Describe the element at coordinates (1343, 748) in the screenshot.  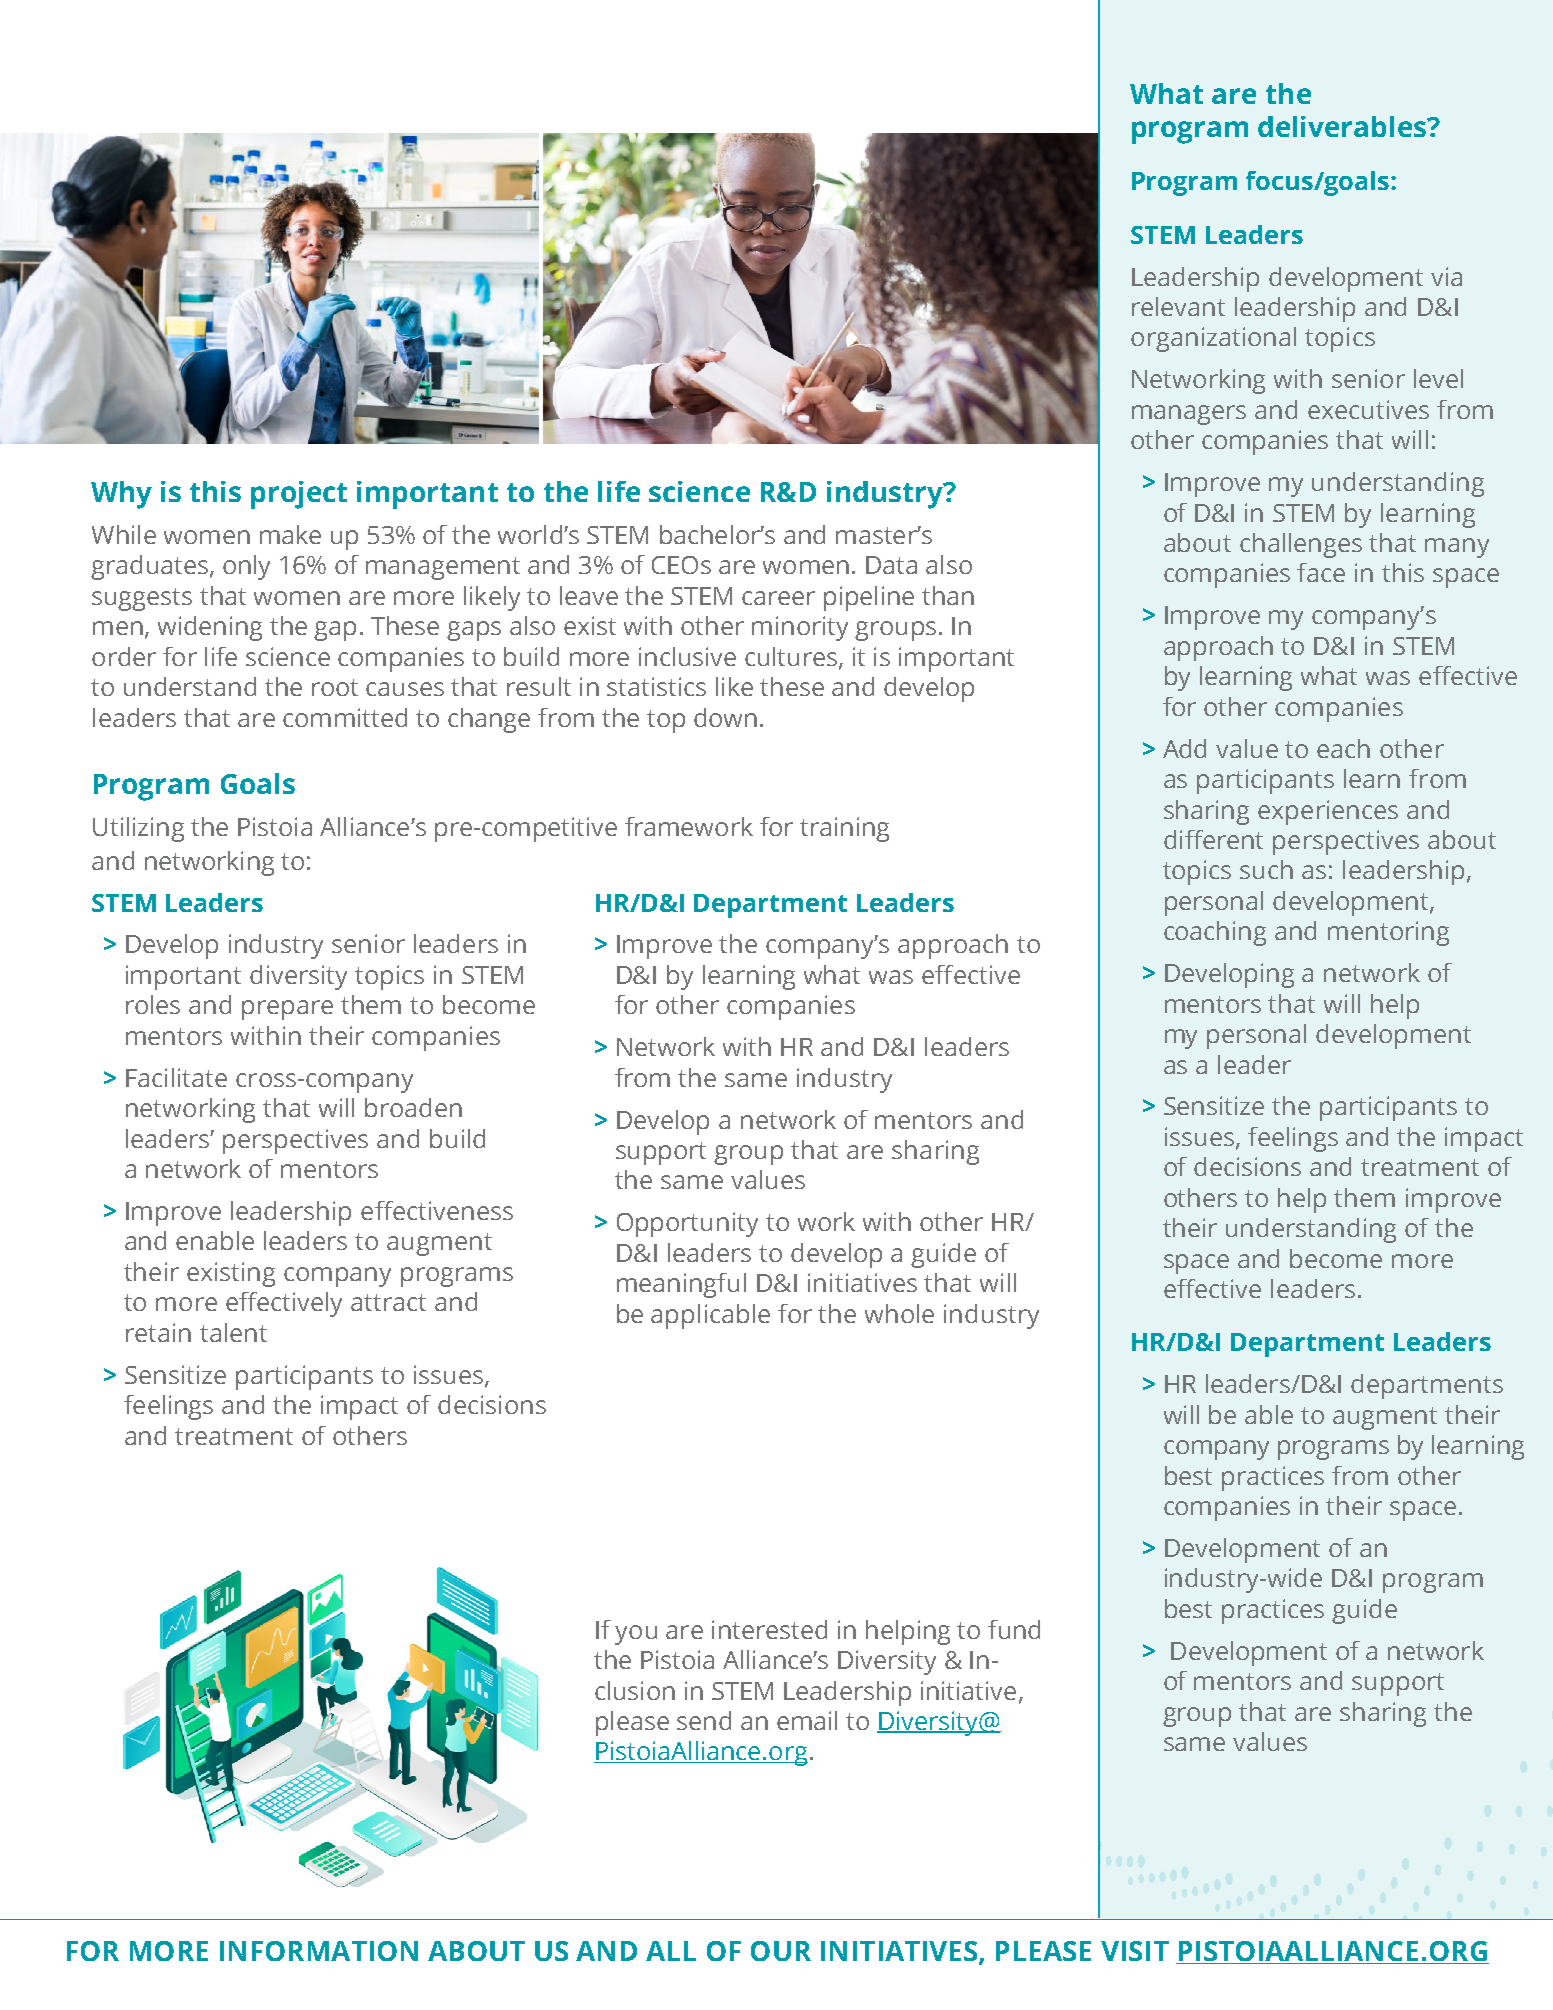
I see `each` at that location.
